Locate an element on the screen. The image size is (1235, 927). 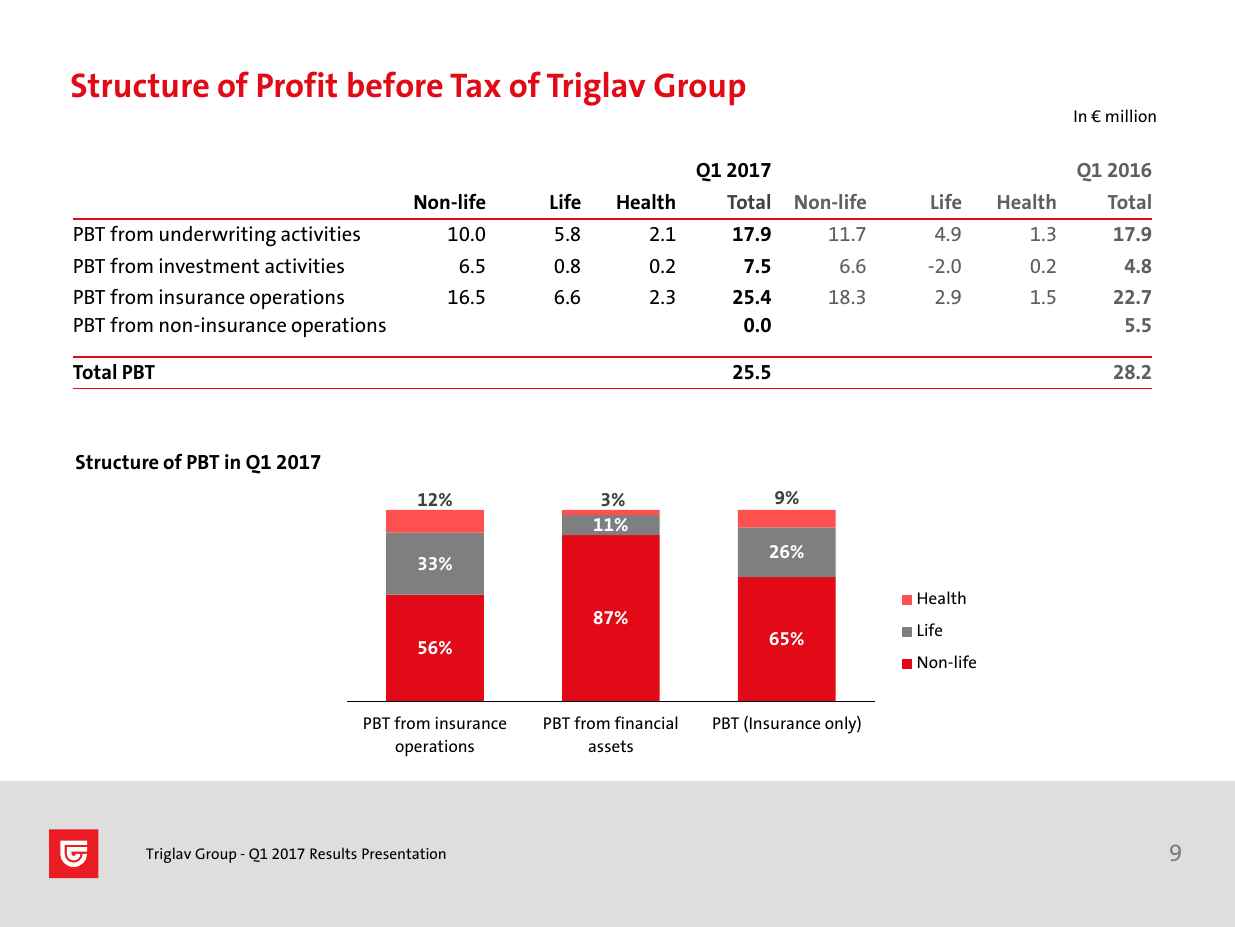
Presentation is located at coordinates (404, 853).
